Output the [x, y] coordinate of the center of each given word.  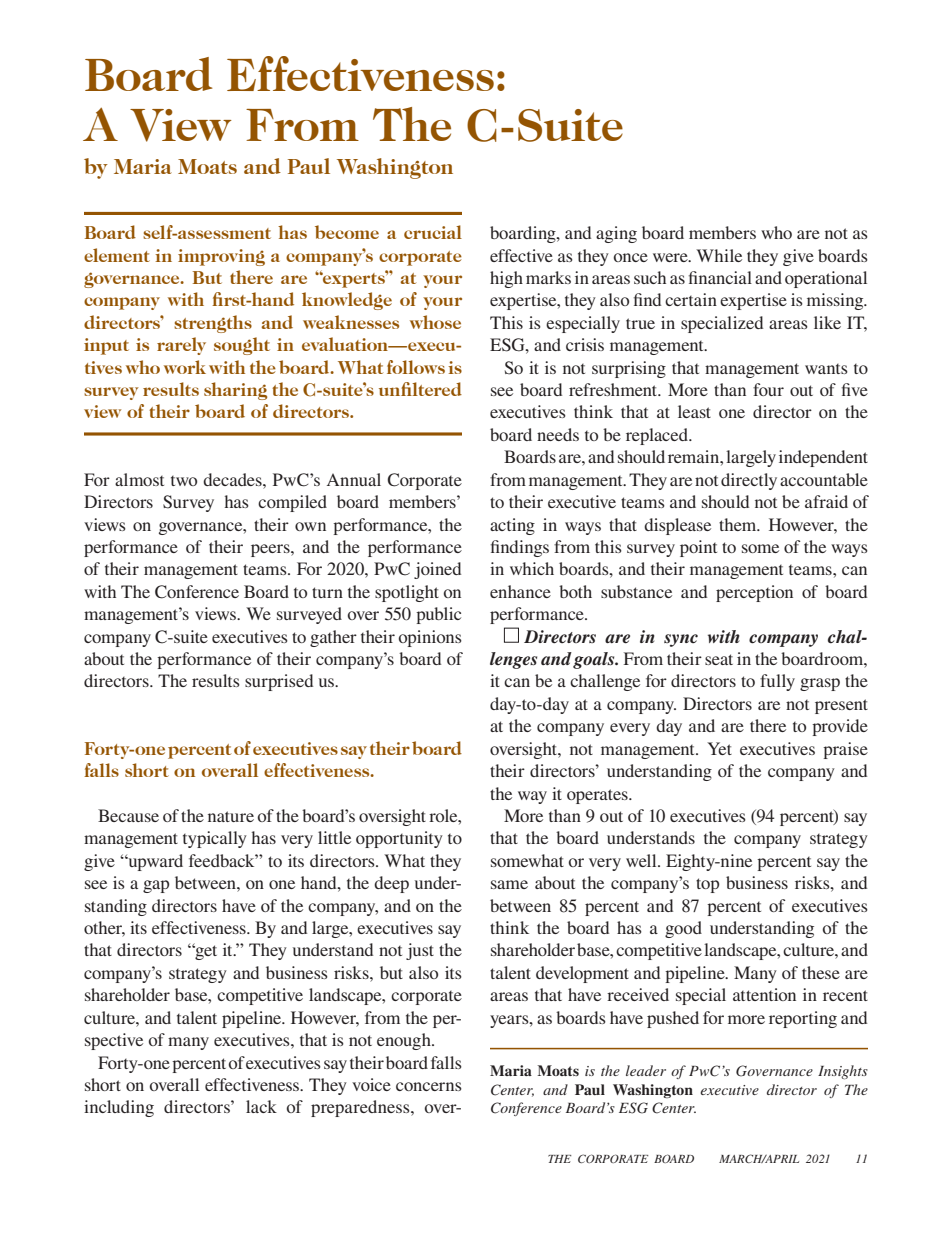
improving [221, 257]
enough [405, 1041]
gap [156, 886]
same [509, 884]
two [184, 481]
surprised [279, 682]
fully [777, 682]
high [506, 279]
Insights [843, 1072]
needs [558, 434]
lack [261, 1106]
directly [749, 481]
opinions [430, 638]
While [719, 255]
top [707, 885]
